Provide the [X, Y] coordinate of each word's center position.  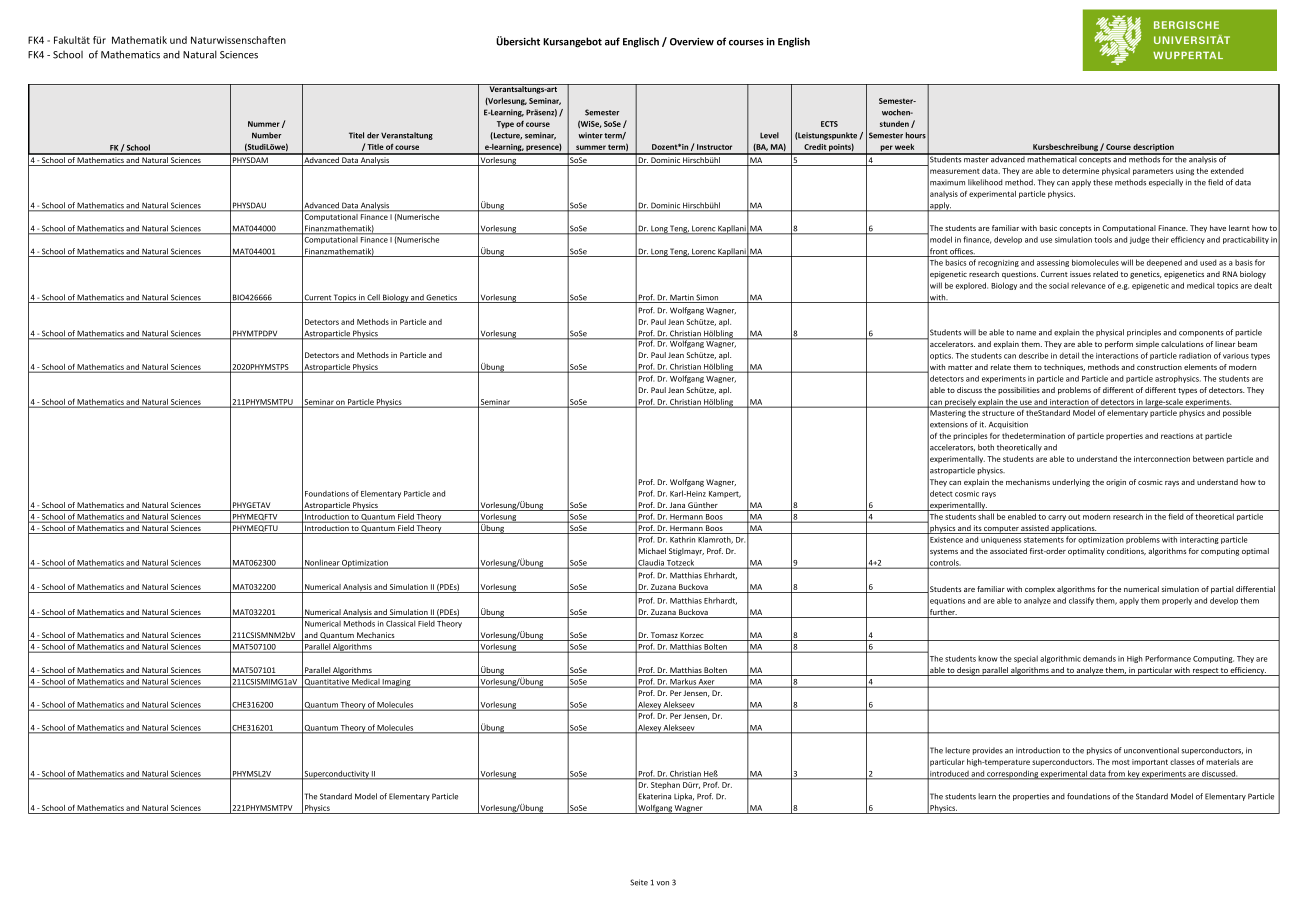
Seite [639, 882]
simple [1147, 345]
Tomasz [664, 636]
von [662, 883]
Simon [708, 298]
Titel [356, 135]
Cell [374, 298]
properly [1177, 601]
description [1154, 149]
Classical [400, 623]
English [794, 42]
